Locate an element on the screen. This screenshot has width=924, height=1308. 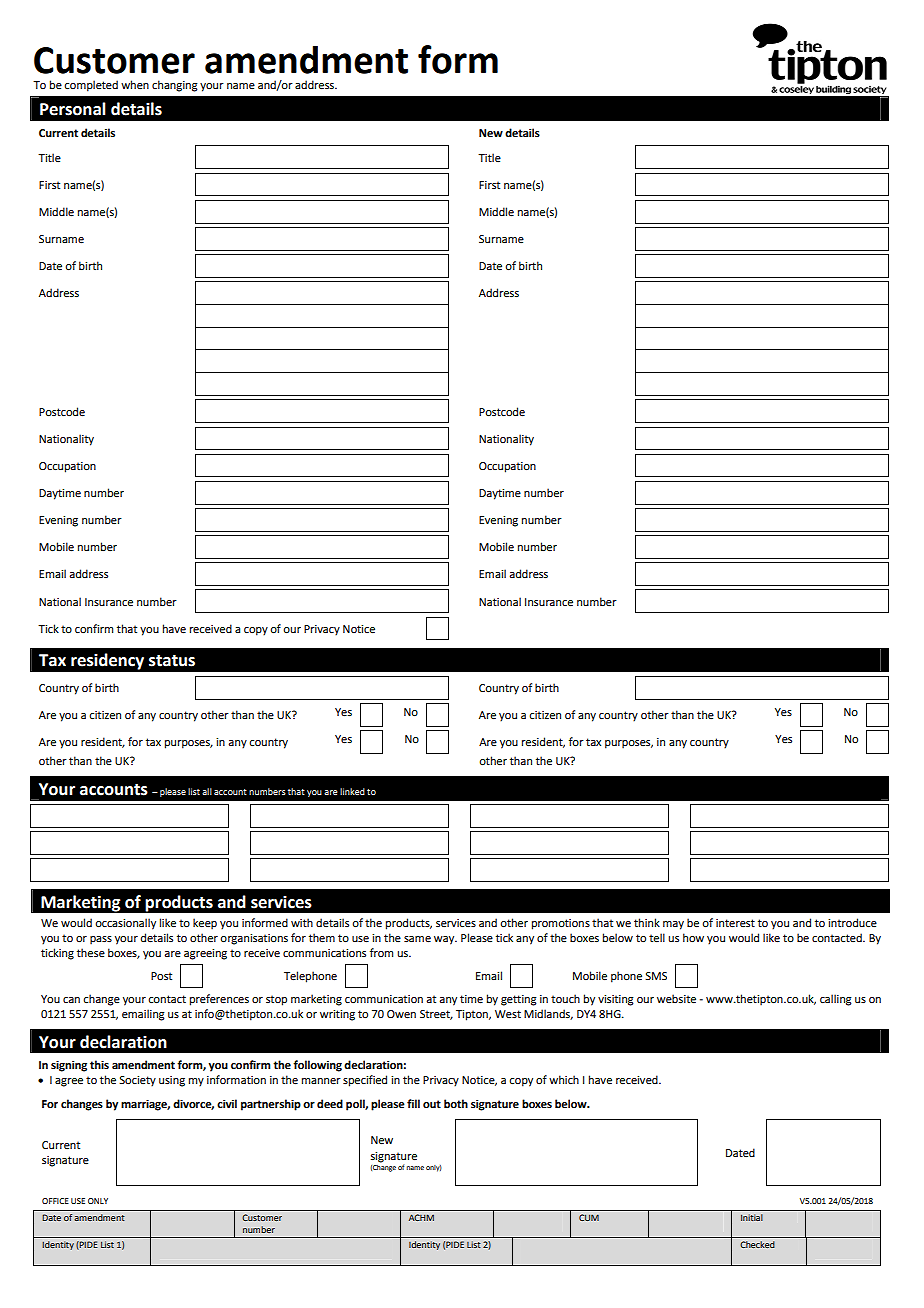
status is located at coordinates (172, 661).
